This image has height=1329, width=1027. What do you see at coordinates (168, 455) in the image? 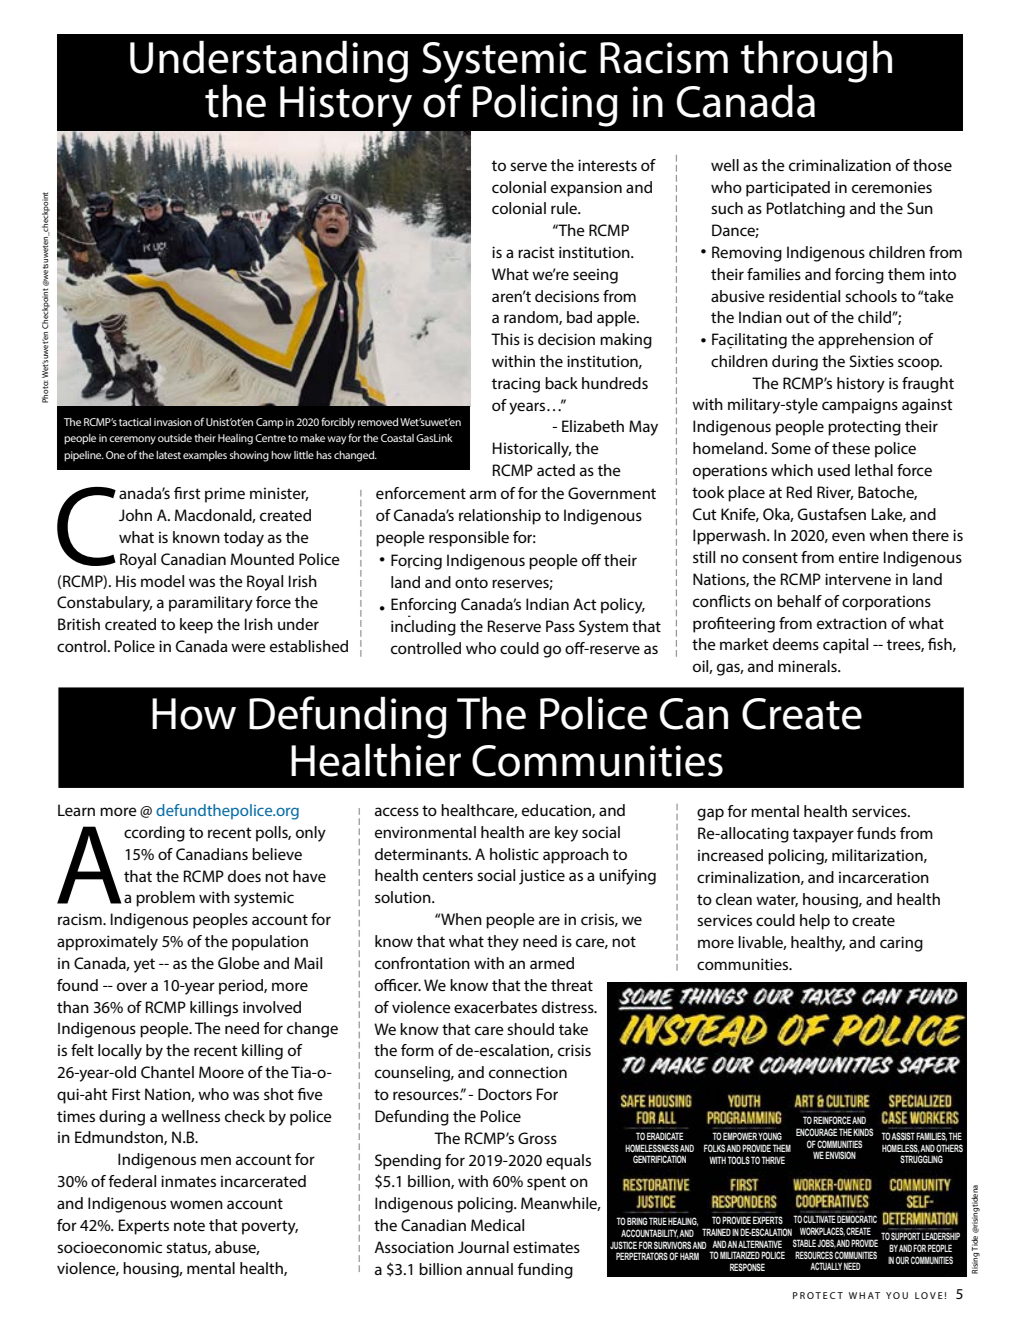
I see `latest` at bounding box center [168, 455].
